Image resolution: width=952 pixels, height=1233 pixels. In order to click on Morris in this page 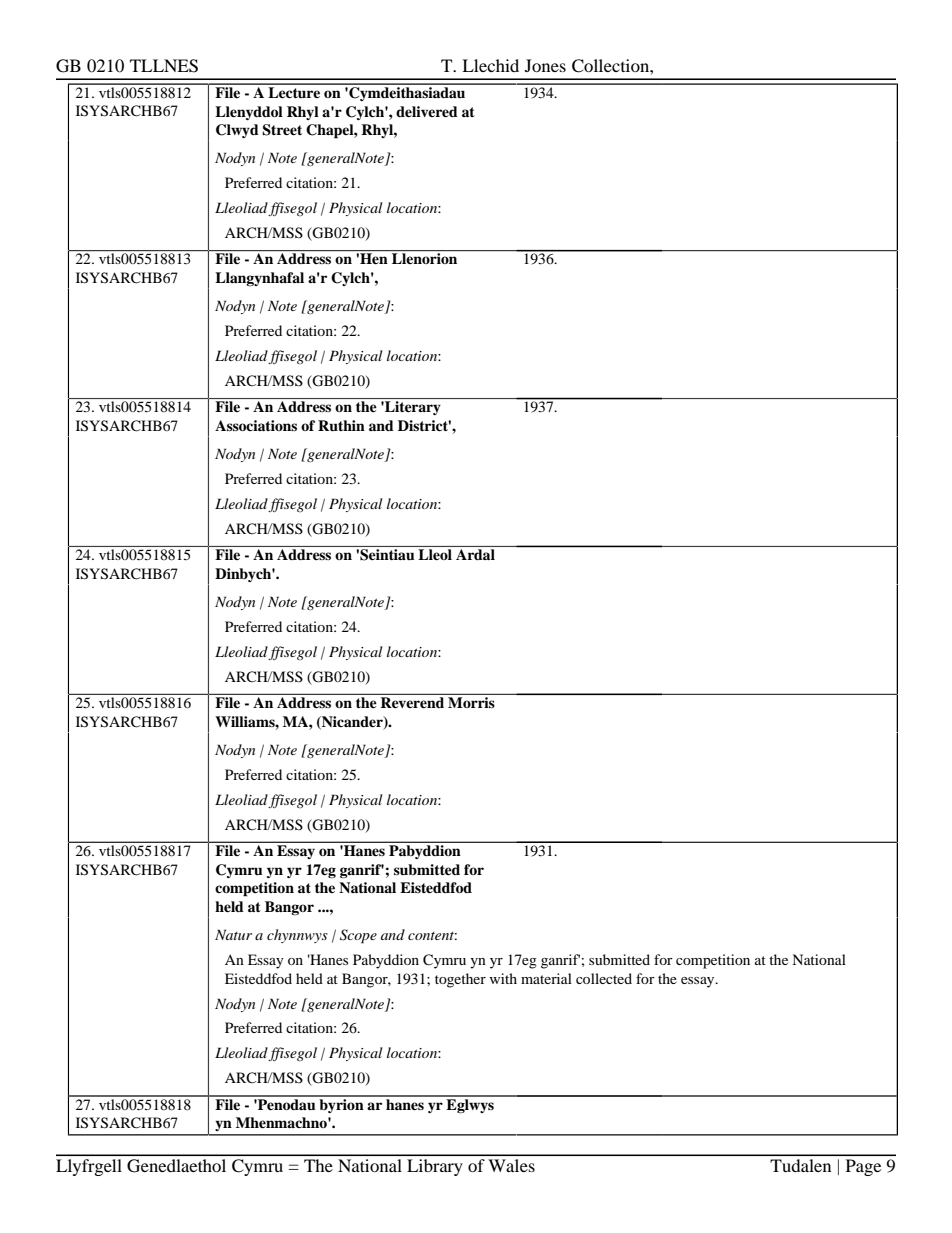, I will do `click(471, 702)`.
